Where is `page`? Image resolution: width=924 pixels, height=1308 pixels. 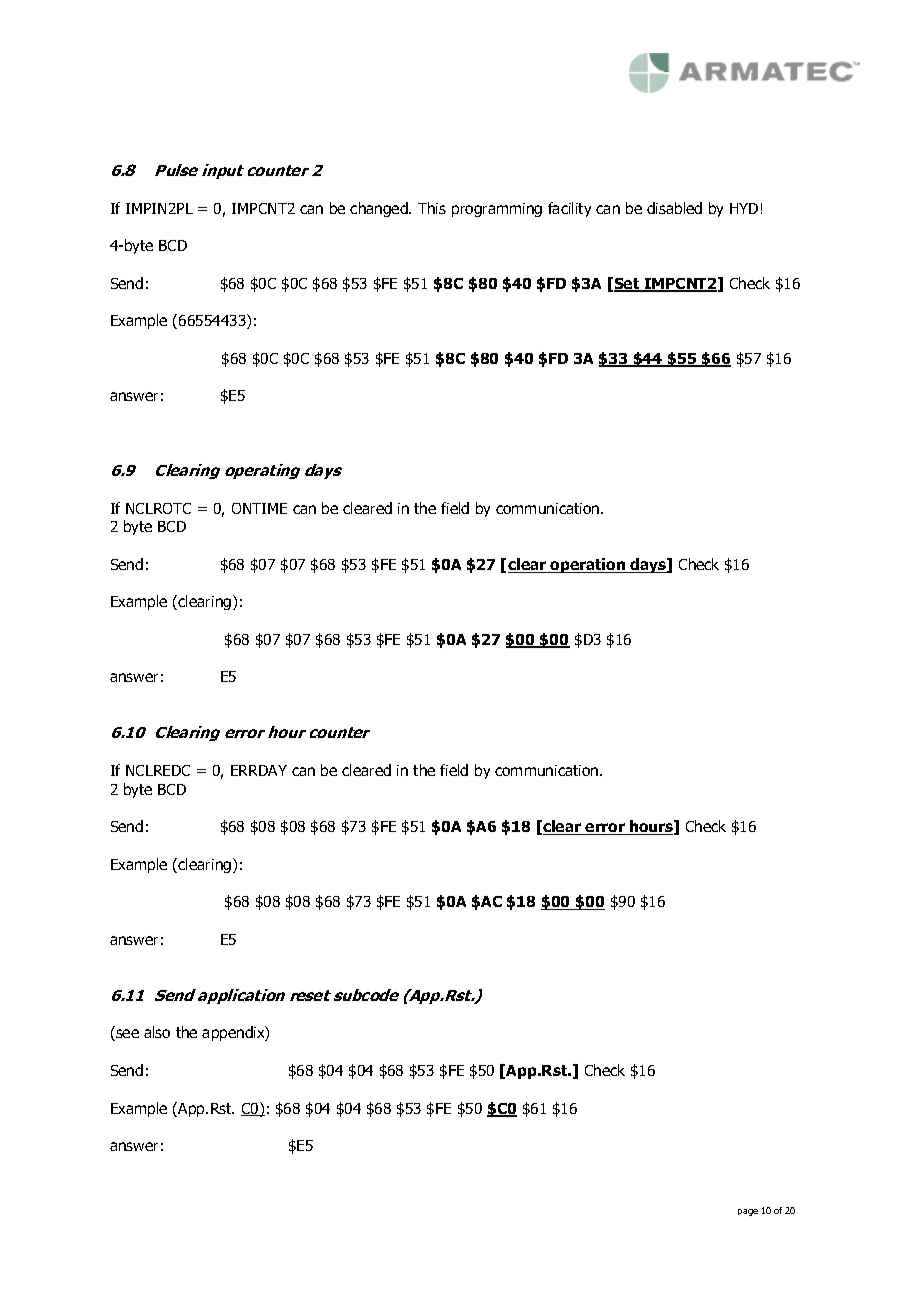
page is located at coordinates (748, 1212).
